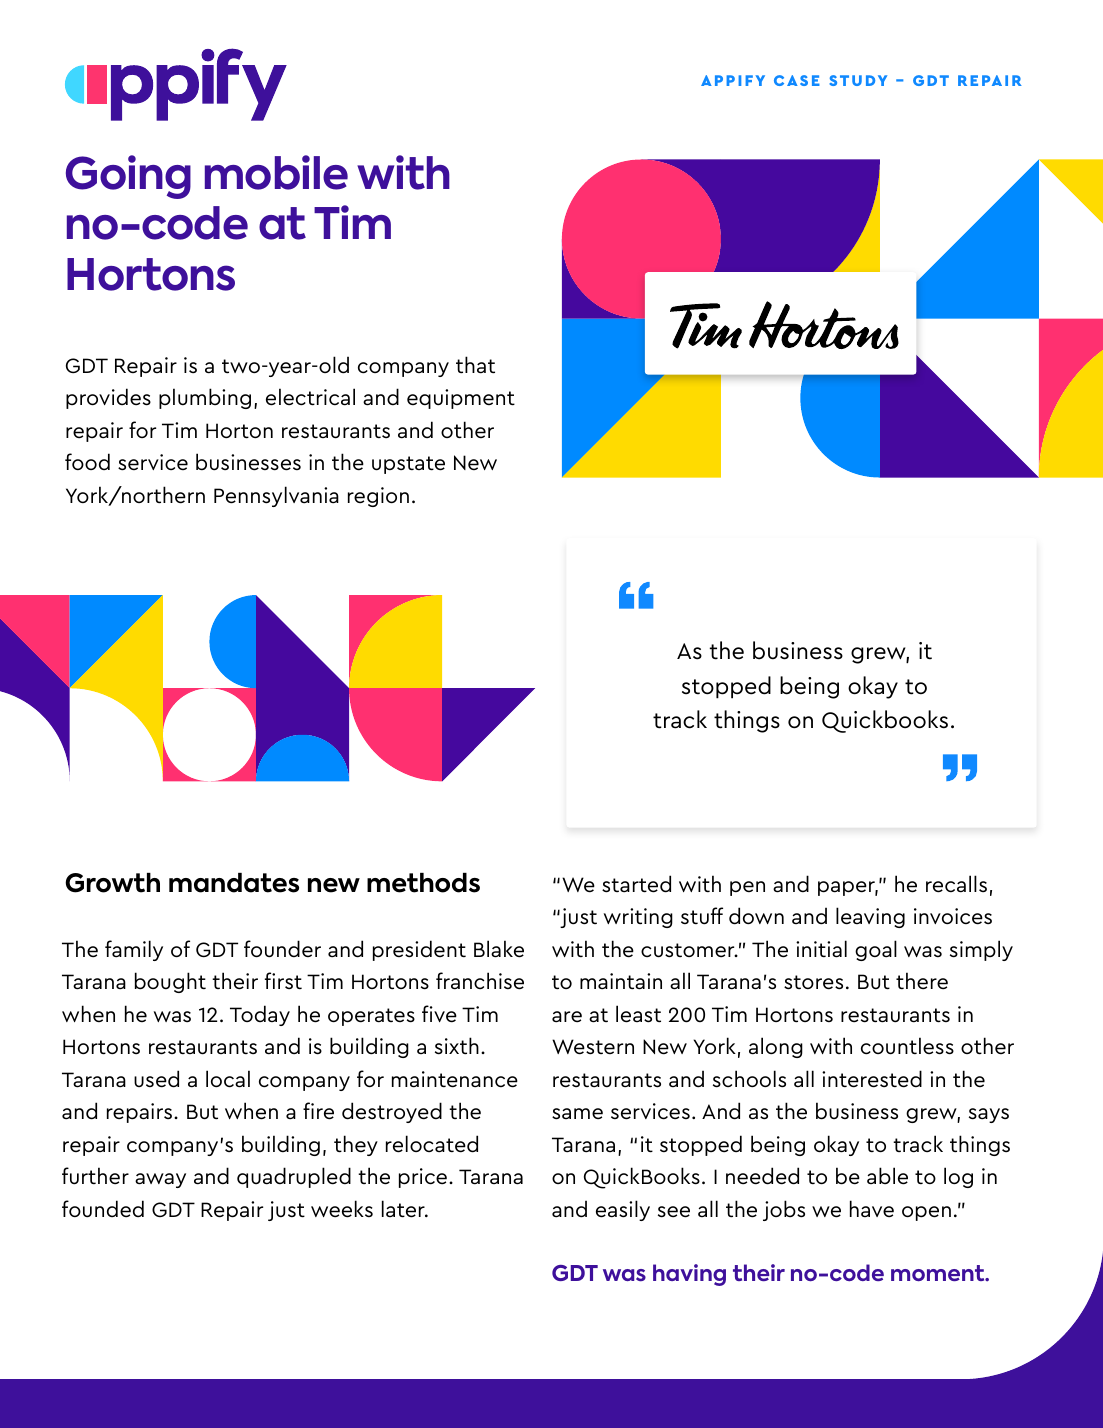  I want to click on Going, so click(128, 177).
